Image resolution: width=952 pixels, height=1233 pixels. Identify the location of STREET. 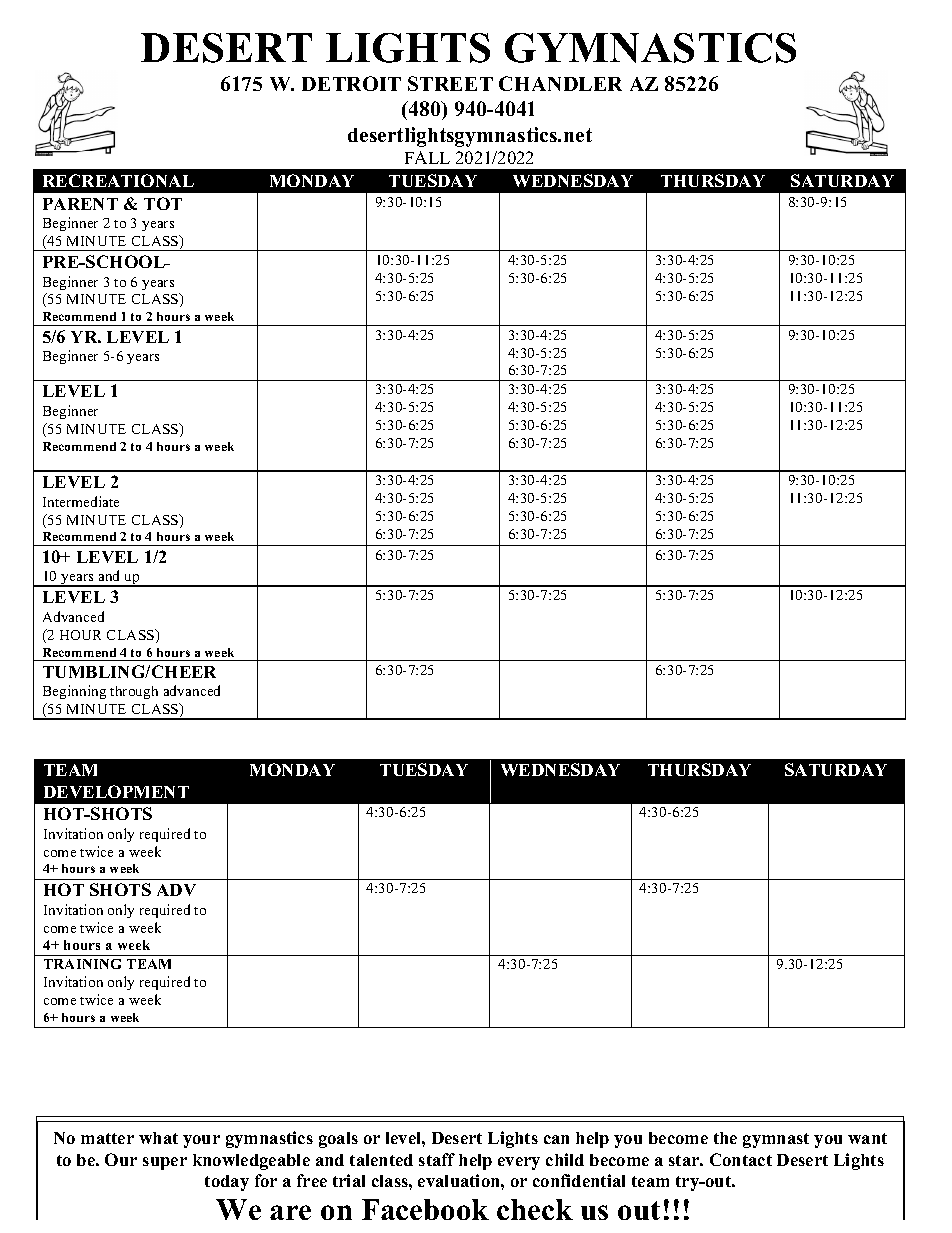
(450, 83).
